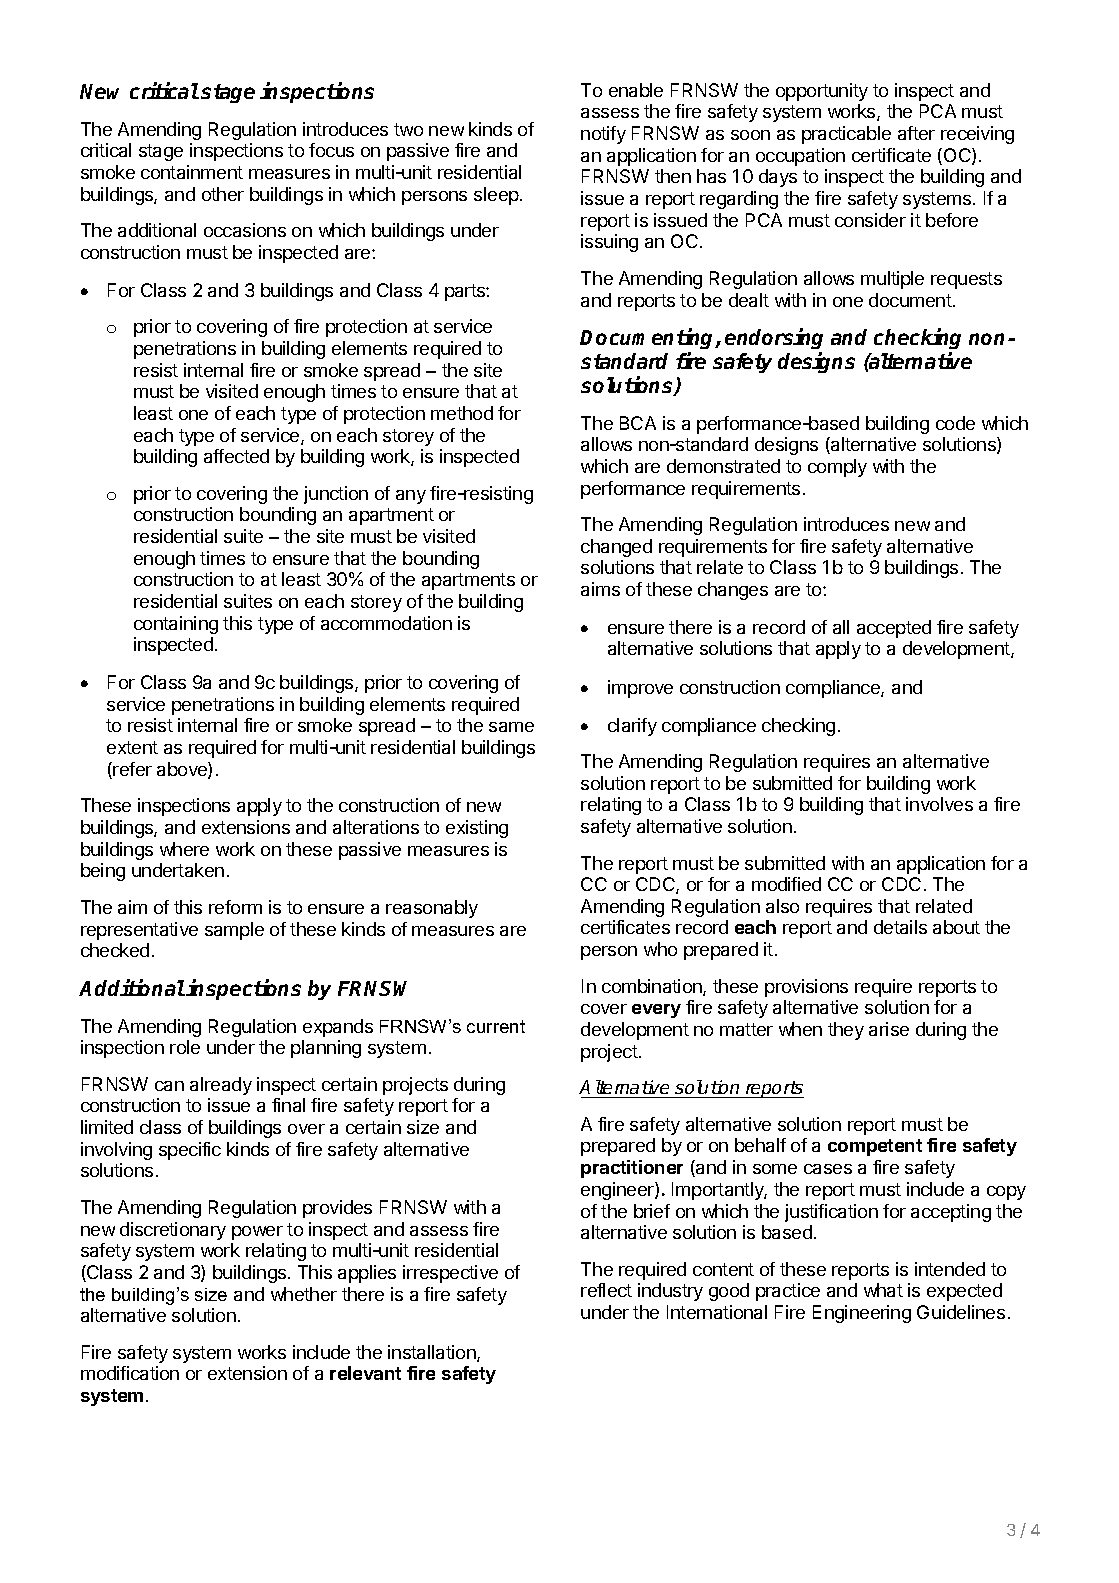 This screenshot has height=1583, width=1119. Describe the element at coordinates (900, 927) in the screenshot. I see `details` at that location.
